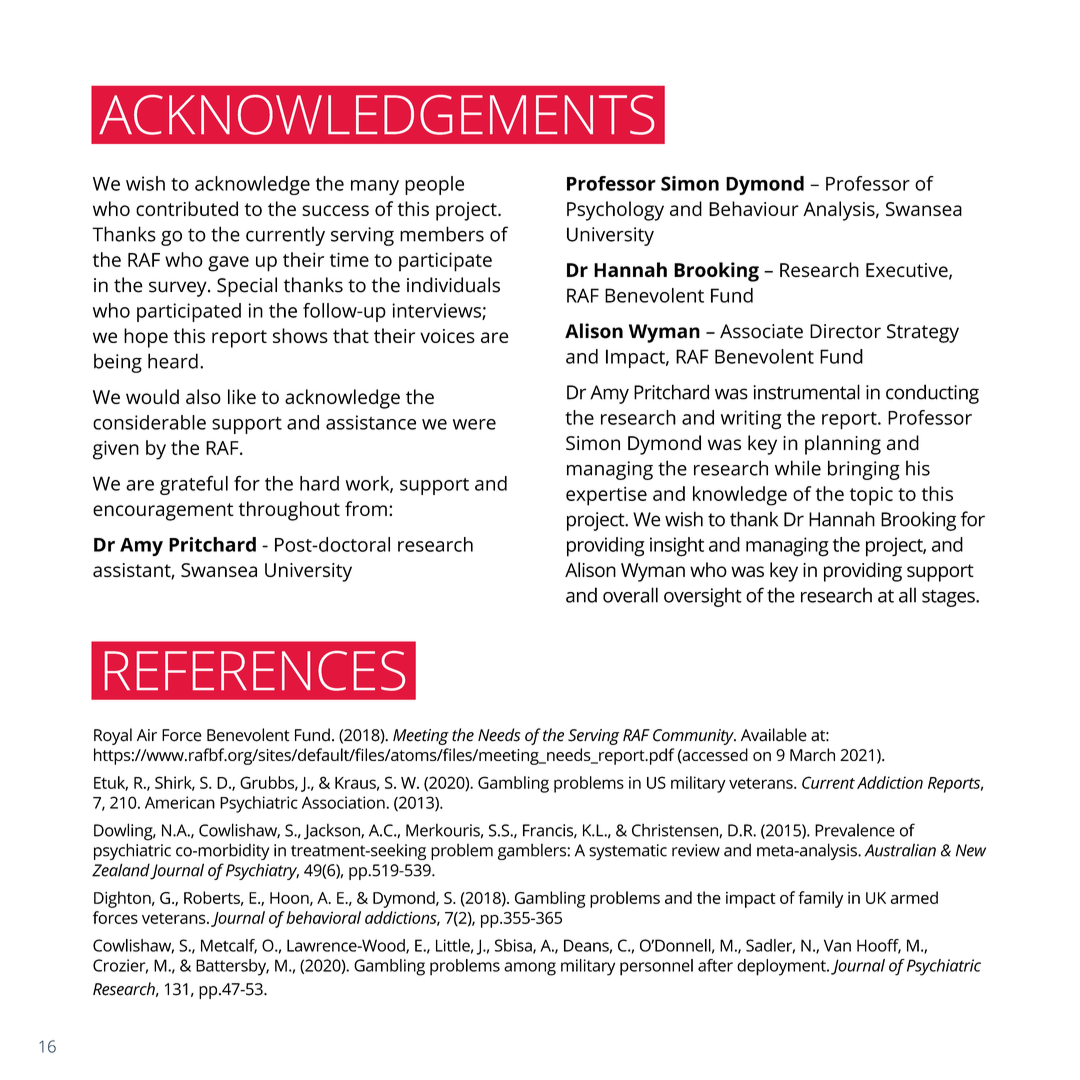  Describe the element at coordinates (187, 208) in the page. I see `contributed` at that location.
